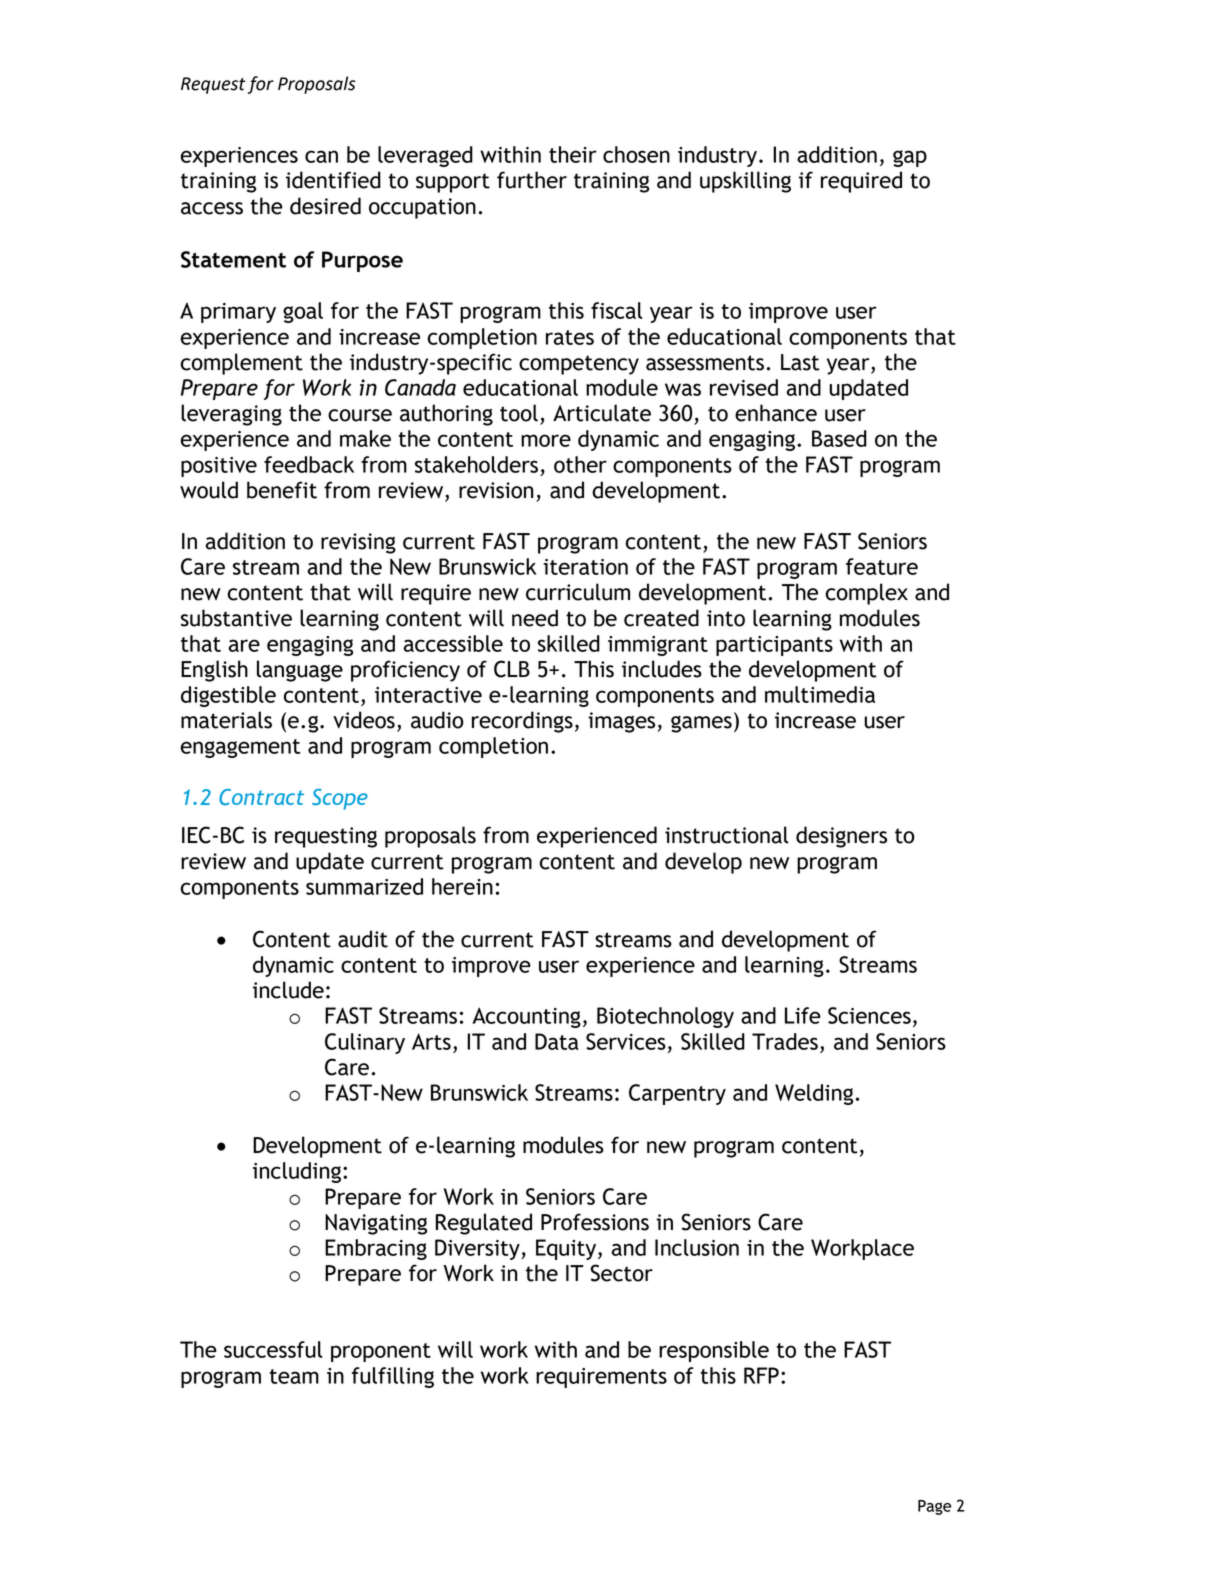  I want to click on desired, so click(325, 206).
